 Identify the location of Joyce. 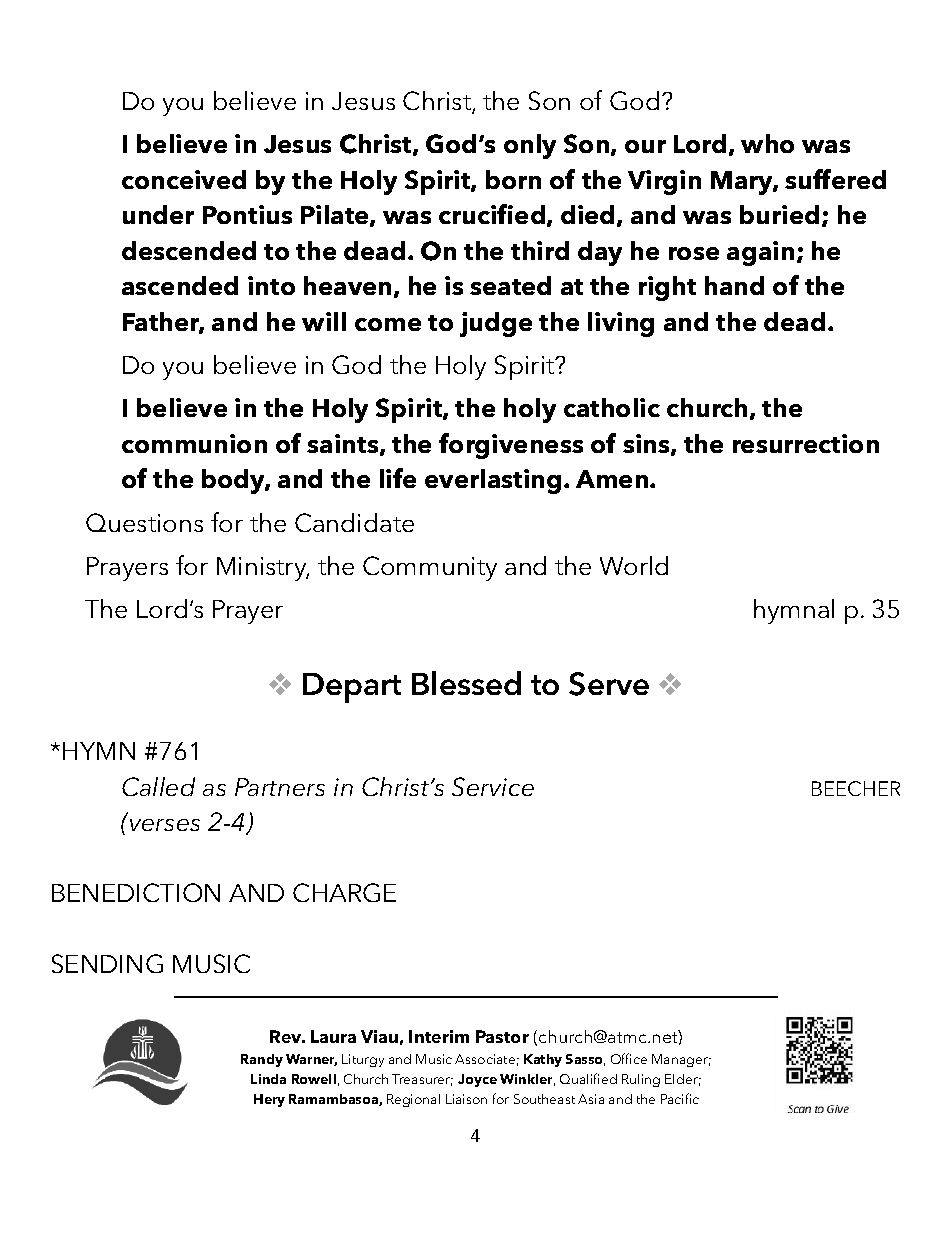
(477, 1080).
